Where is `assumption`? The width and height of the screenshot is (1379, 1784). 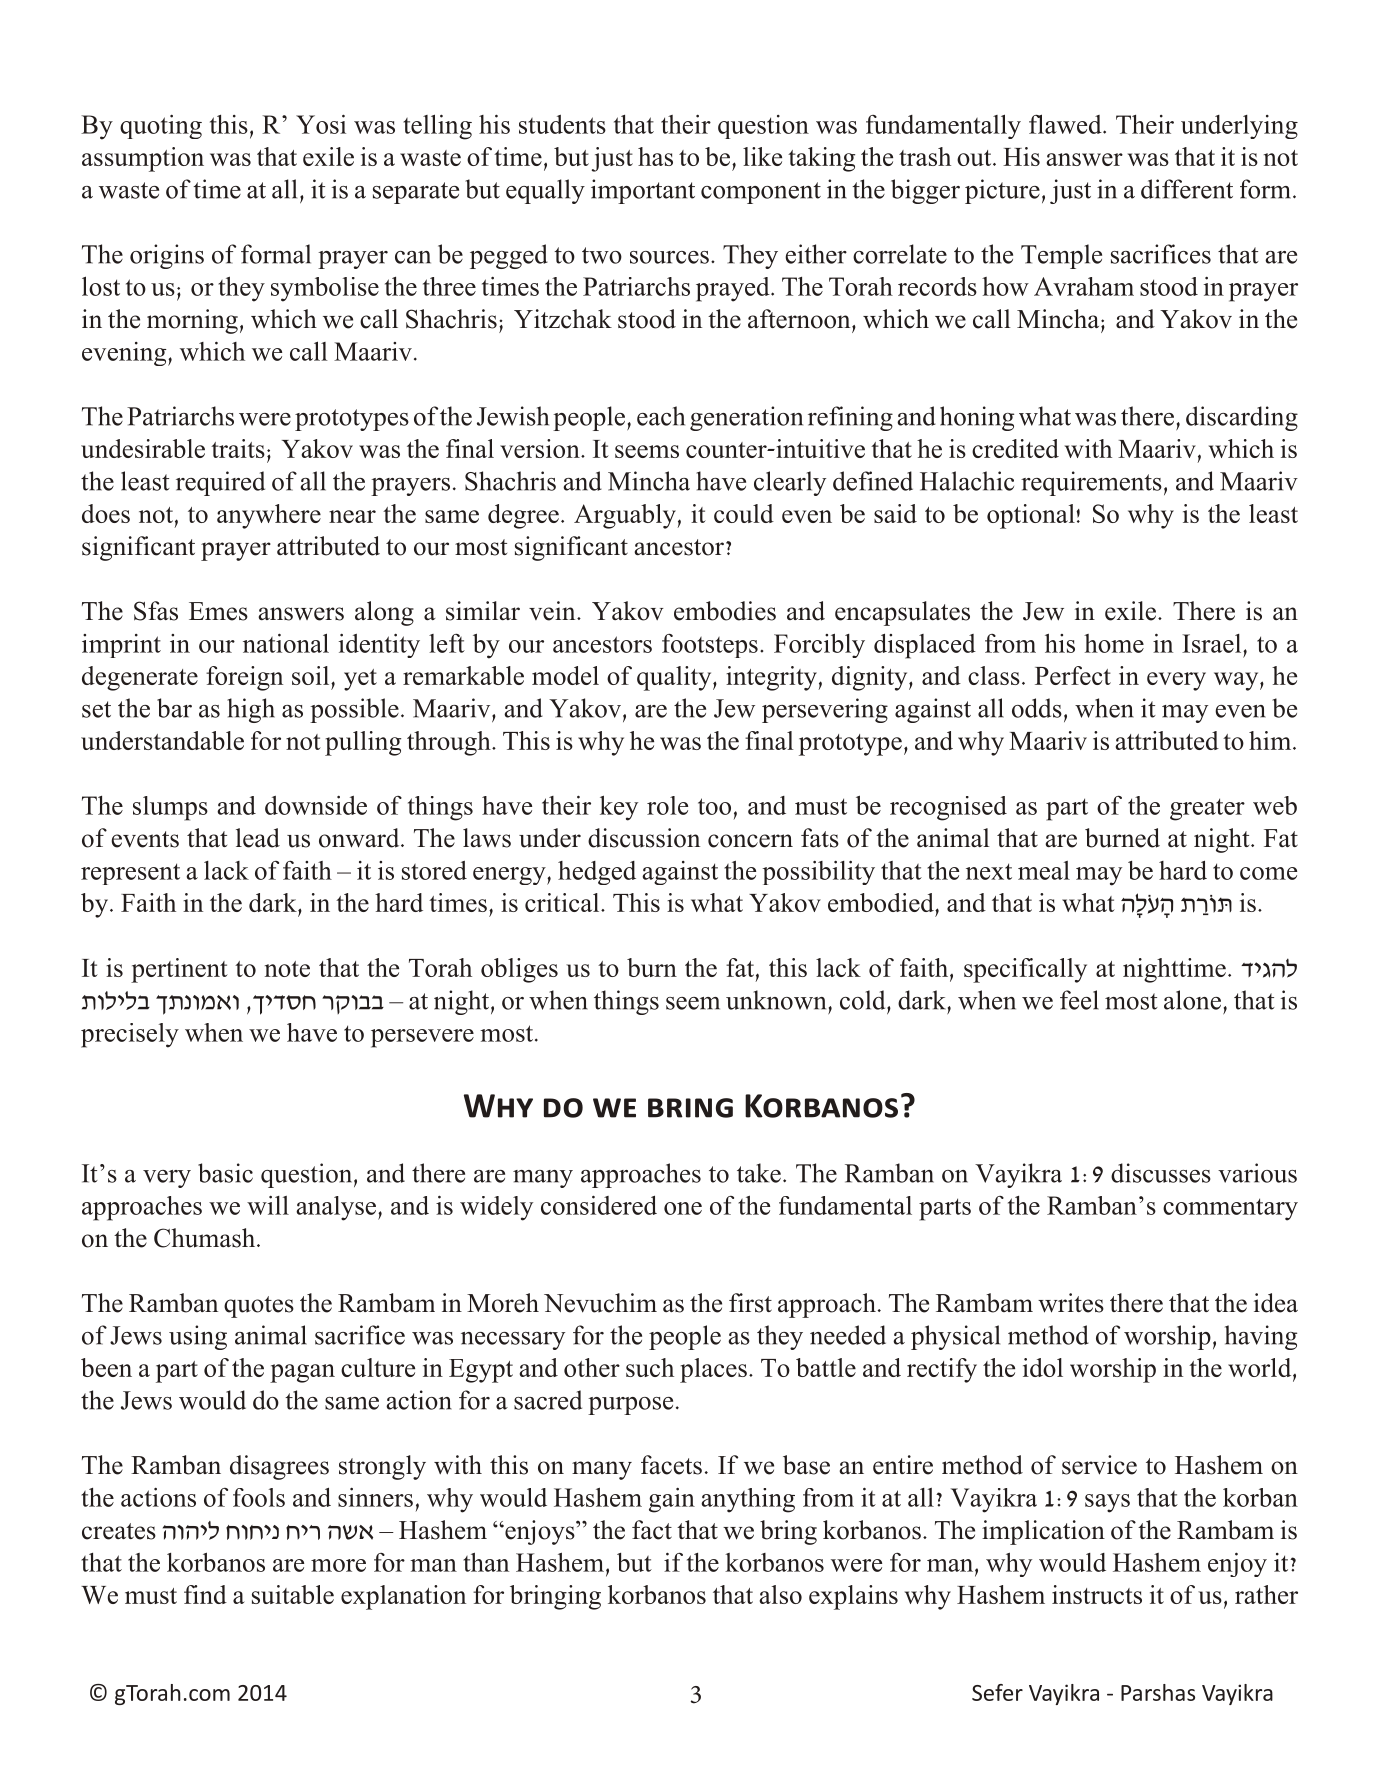
assumption is located at coordinates (143, 159).
